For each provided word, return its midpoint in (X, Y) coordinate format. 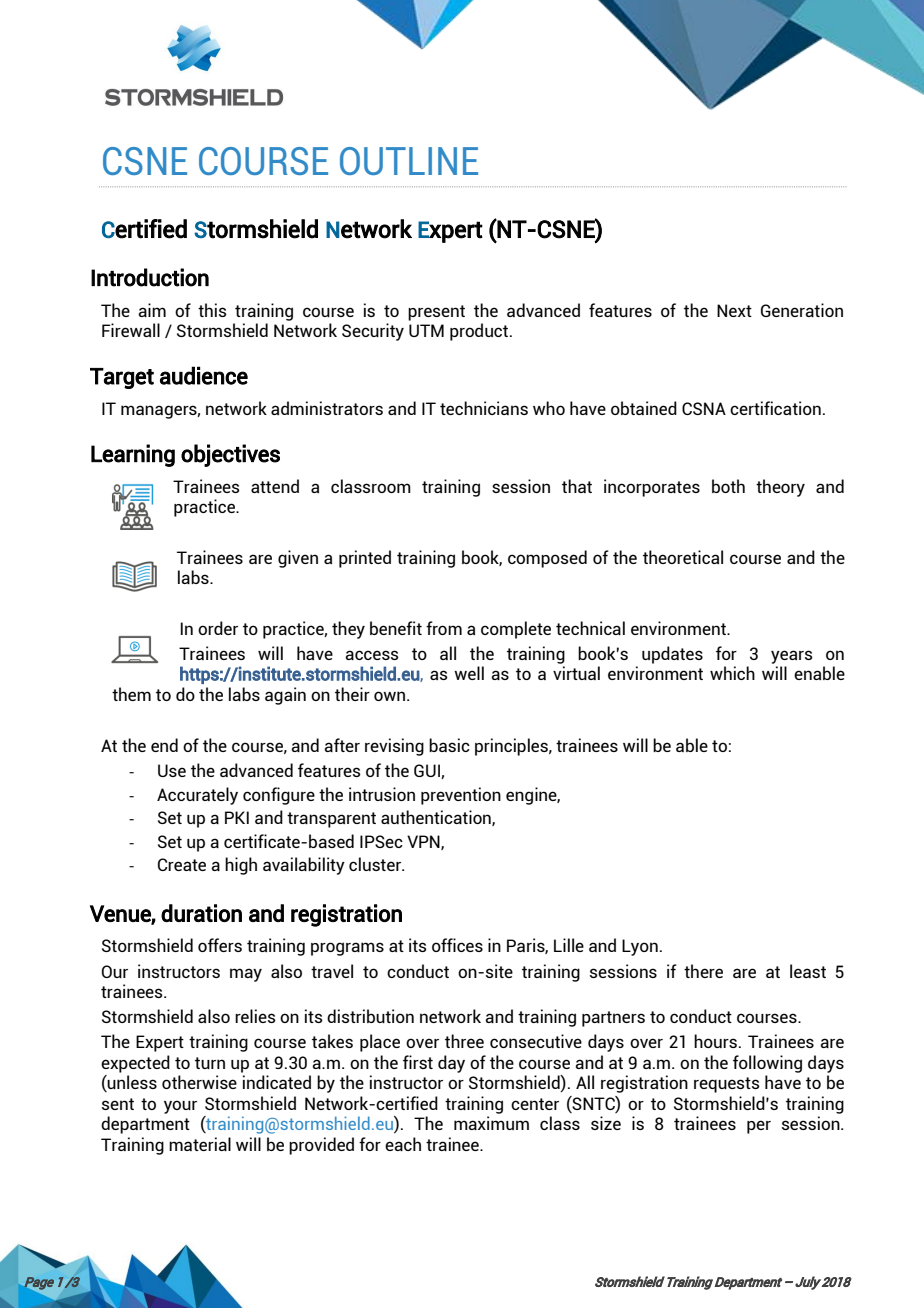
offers (220, 945)
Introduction (150, 277)
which (732, 673)
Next (734, 310)
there (703, 971)
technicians (484, 408)
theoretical (683, 557)
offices (457, 945)
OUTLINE (409, 161)
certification (775, 408)
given (298, 559)
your (180, 1107)
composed (547, 559)
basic (449, 745)
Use (172, 770)
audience (204, 375)
